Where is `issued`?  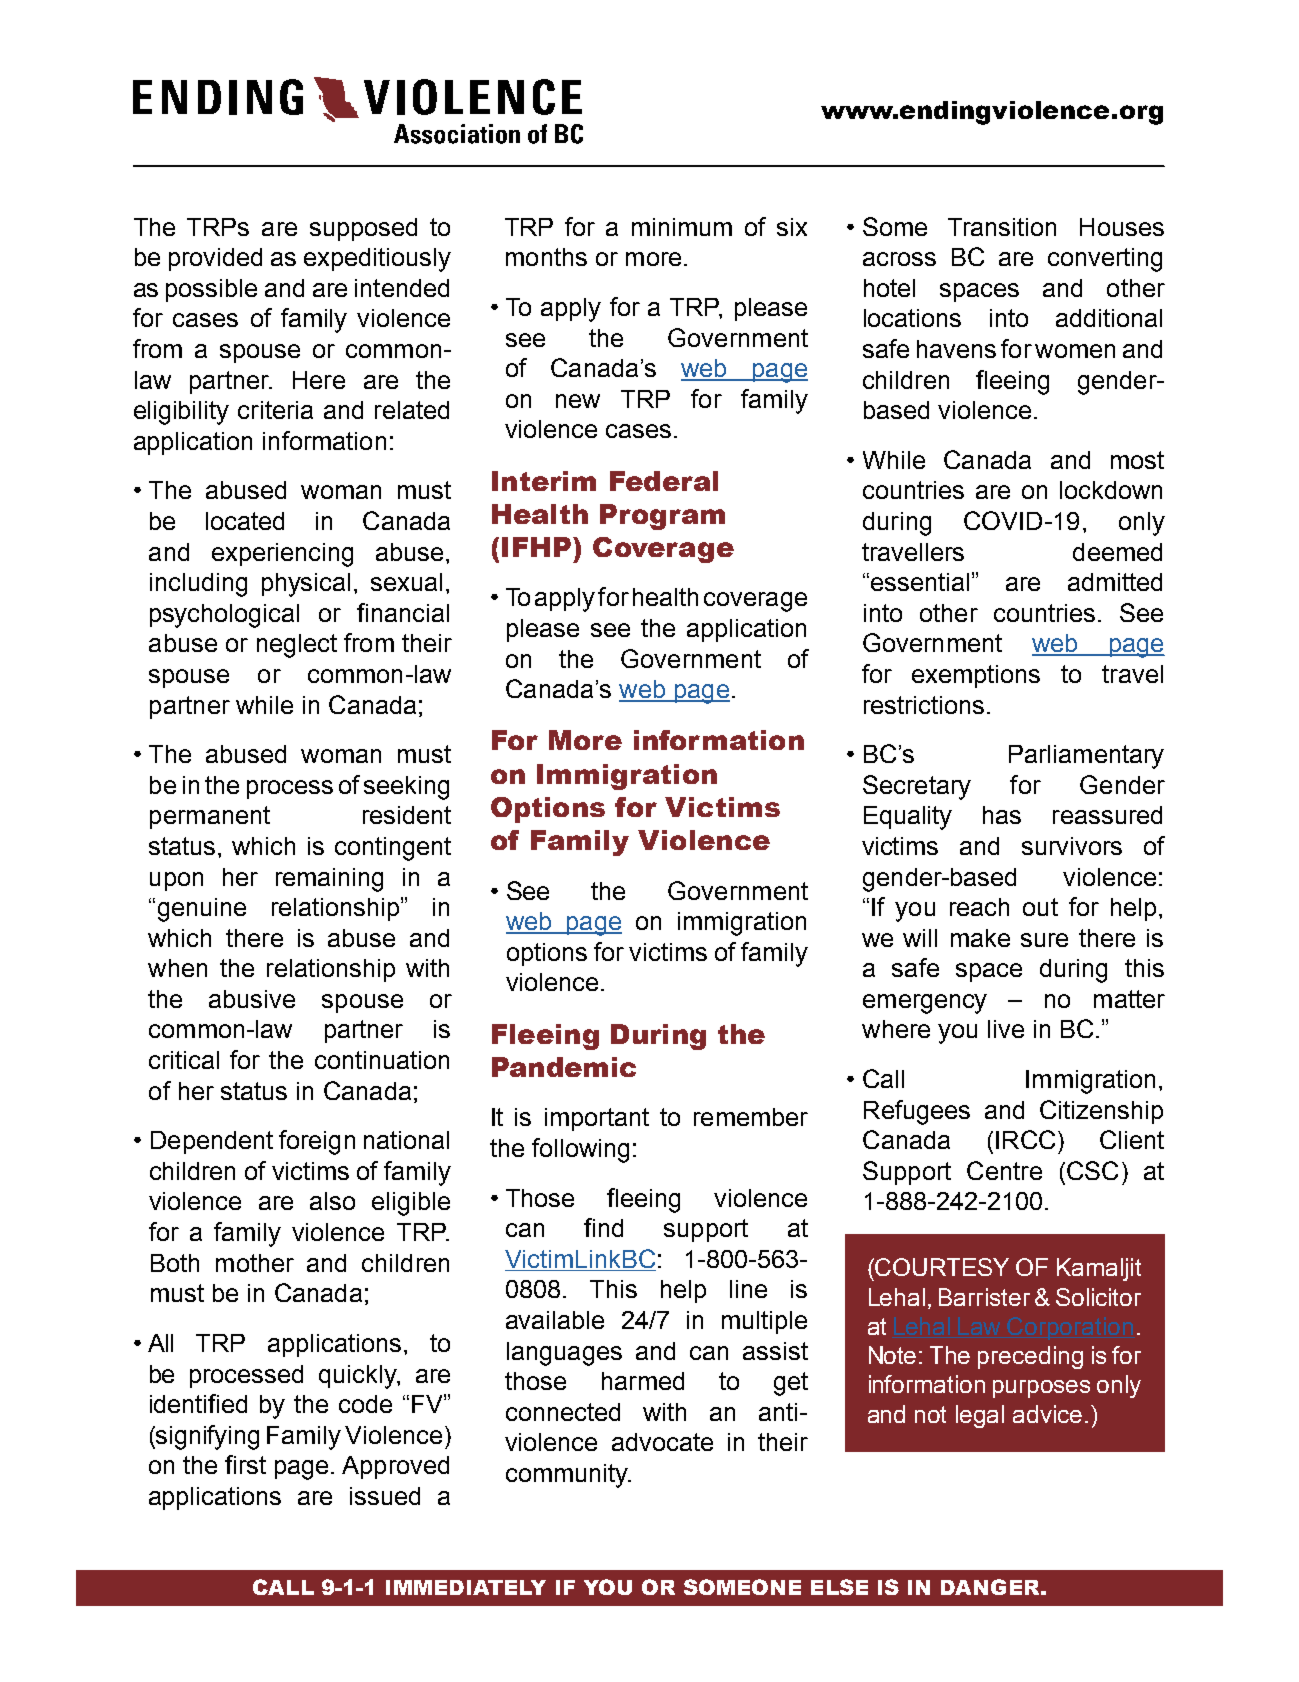 issued is located at coordinates (385, 1496).
